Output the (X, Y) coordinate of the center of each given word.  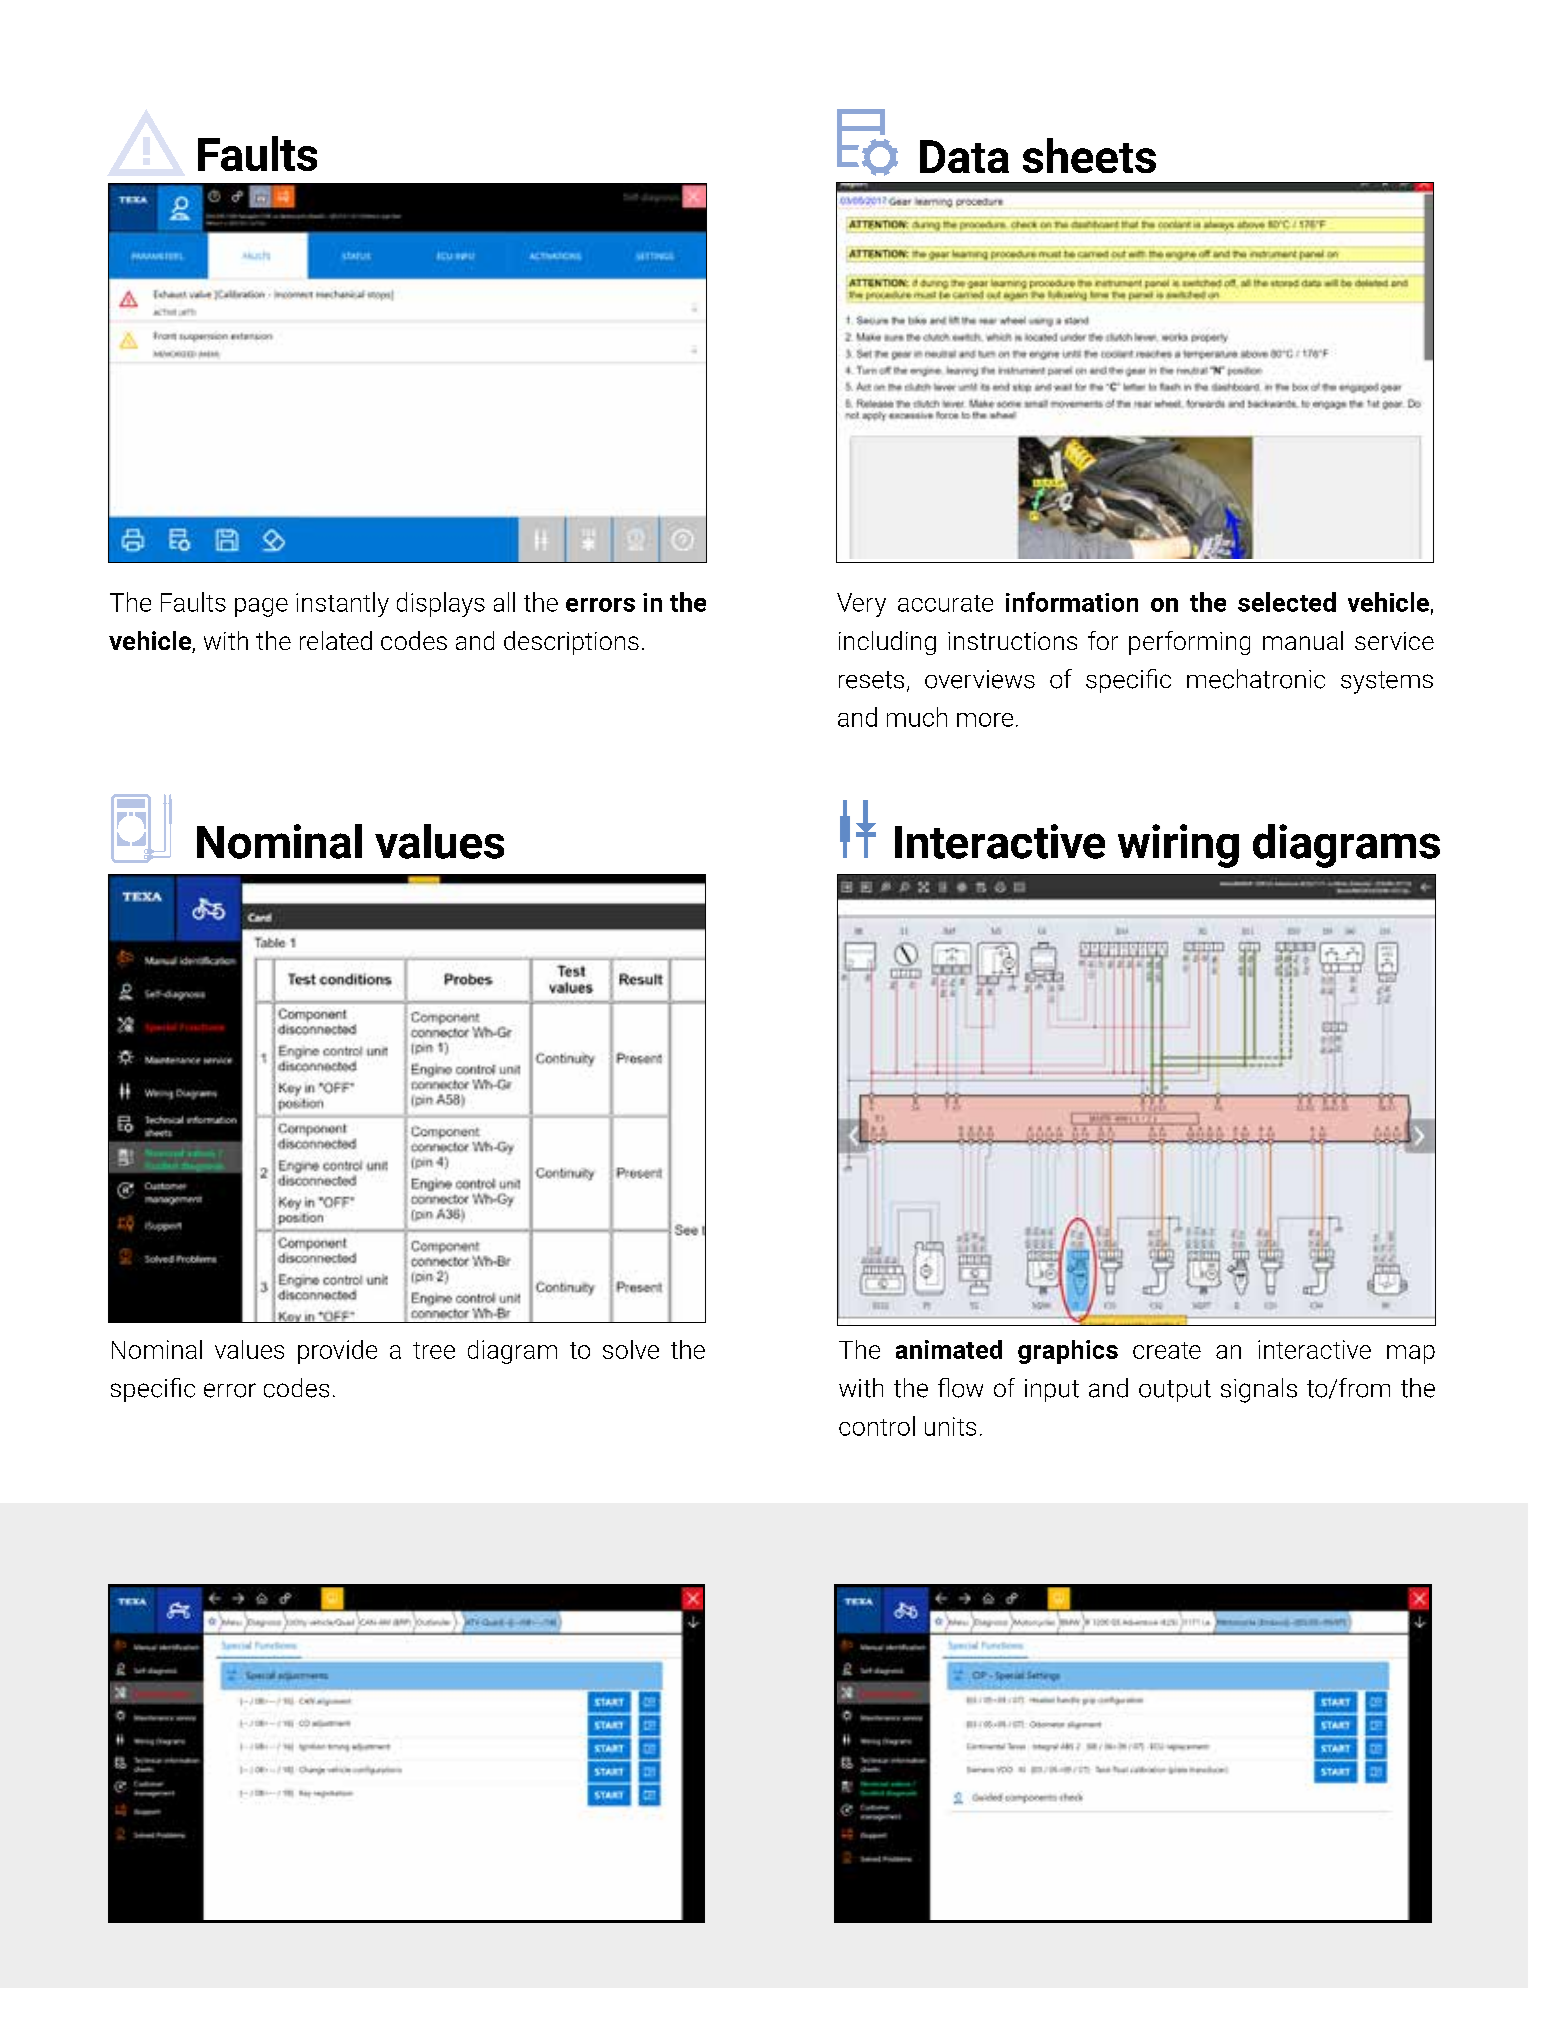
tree (434, 1350)
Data (964, 156)
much (917, 717)
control (877, 1426)
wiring (1178, 846)
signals (1259, 1390)
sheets (1089, 155)
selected (1287, 602)
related (336, 640)
